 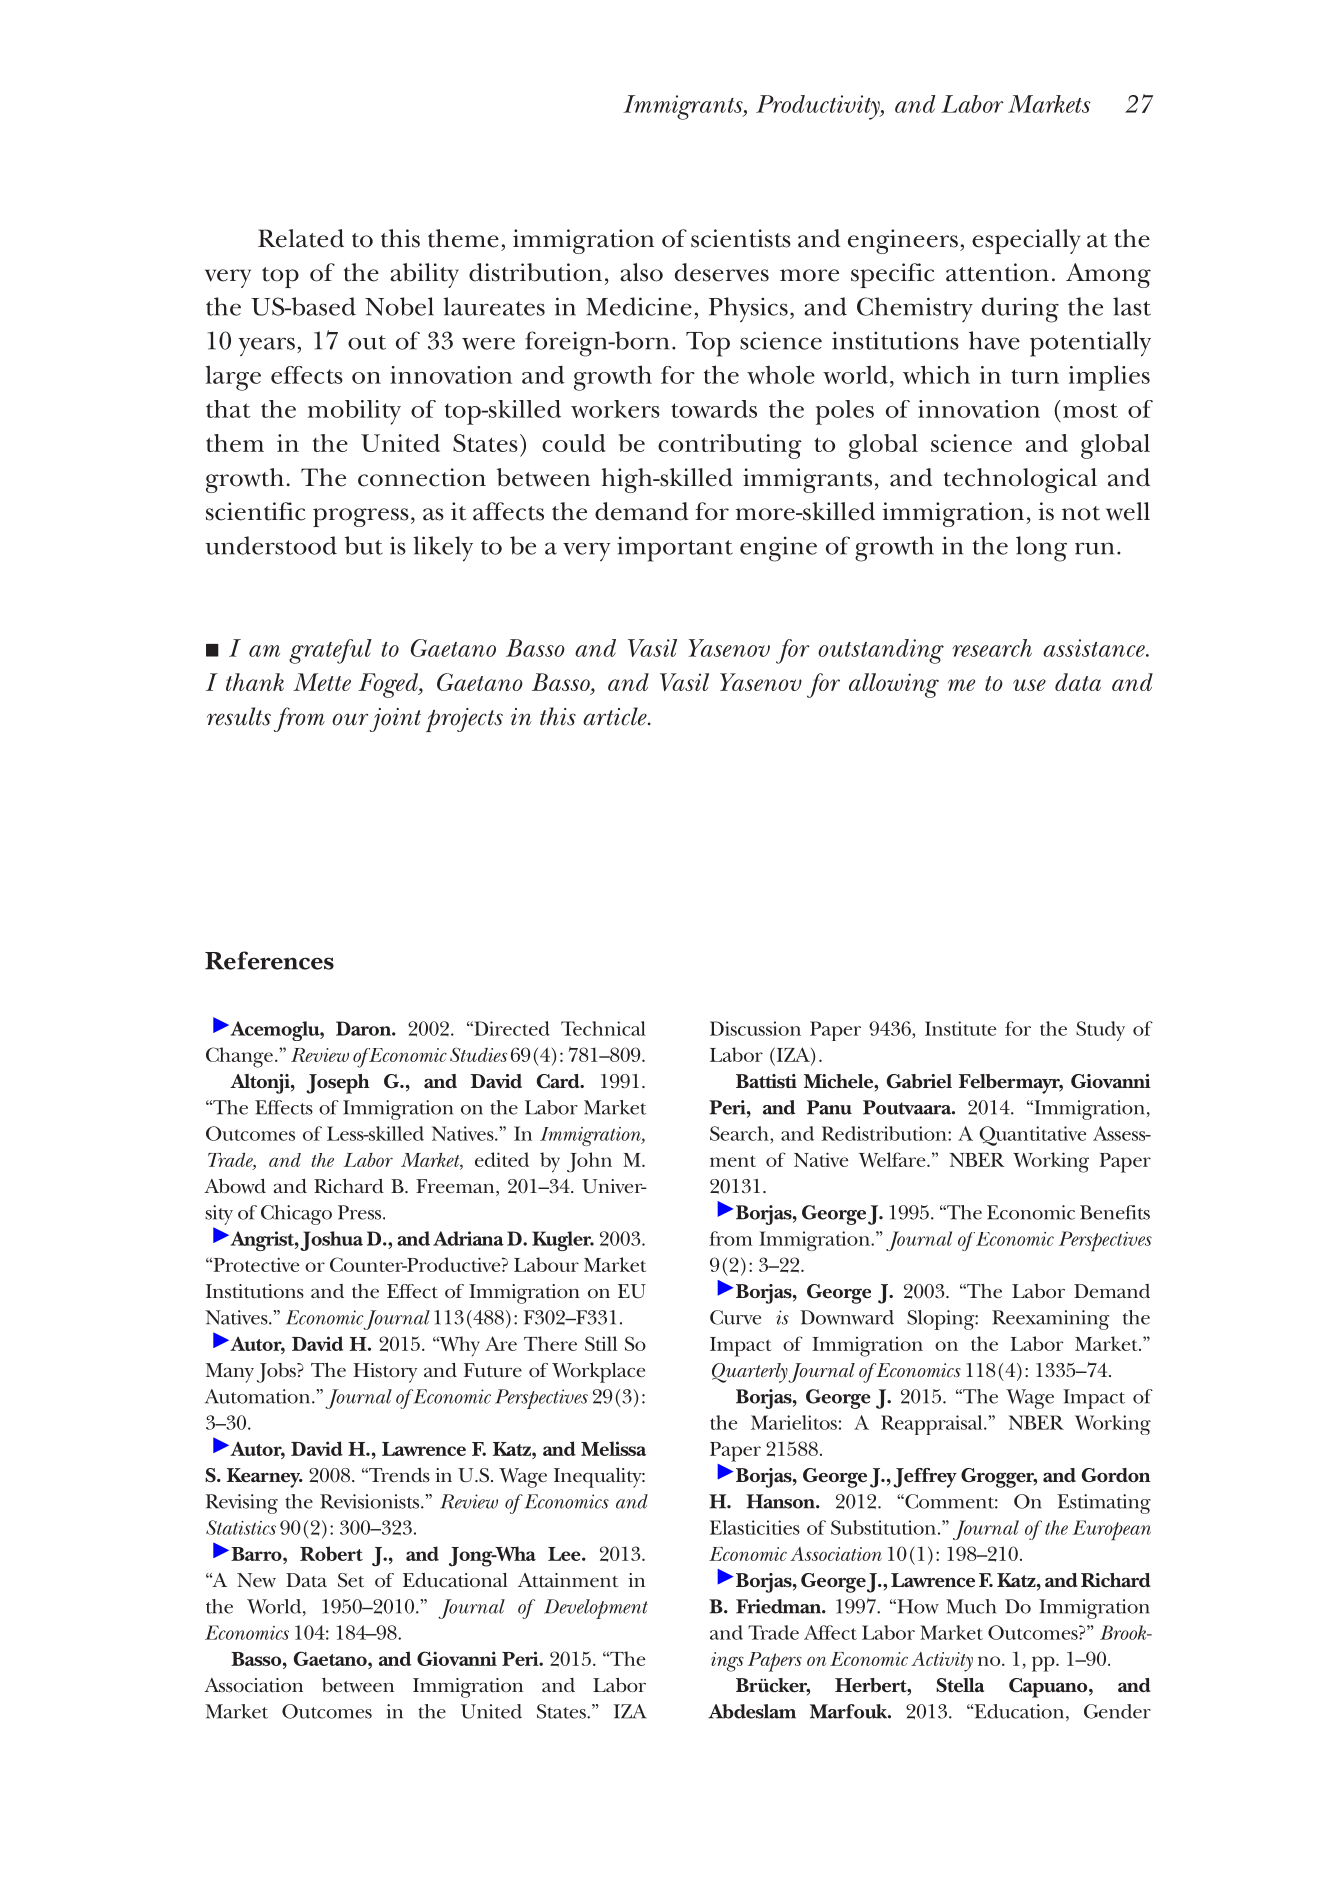 What do you see at coordinates (301, 238) in the screenshot?
I see `Related` at bounding box center [301, 238].
